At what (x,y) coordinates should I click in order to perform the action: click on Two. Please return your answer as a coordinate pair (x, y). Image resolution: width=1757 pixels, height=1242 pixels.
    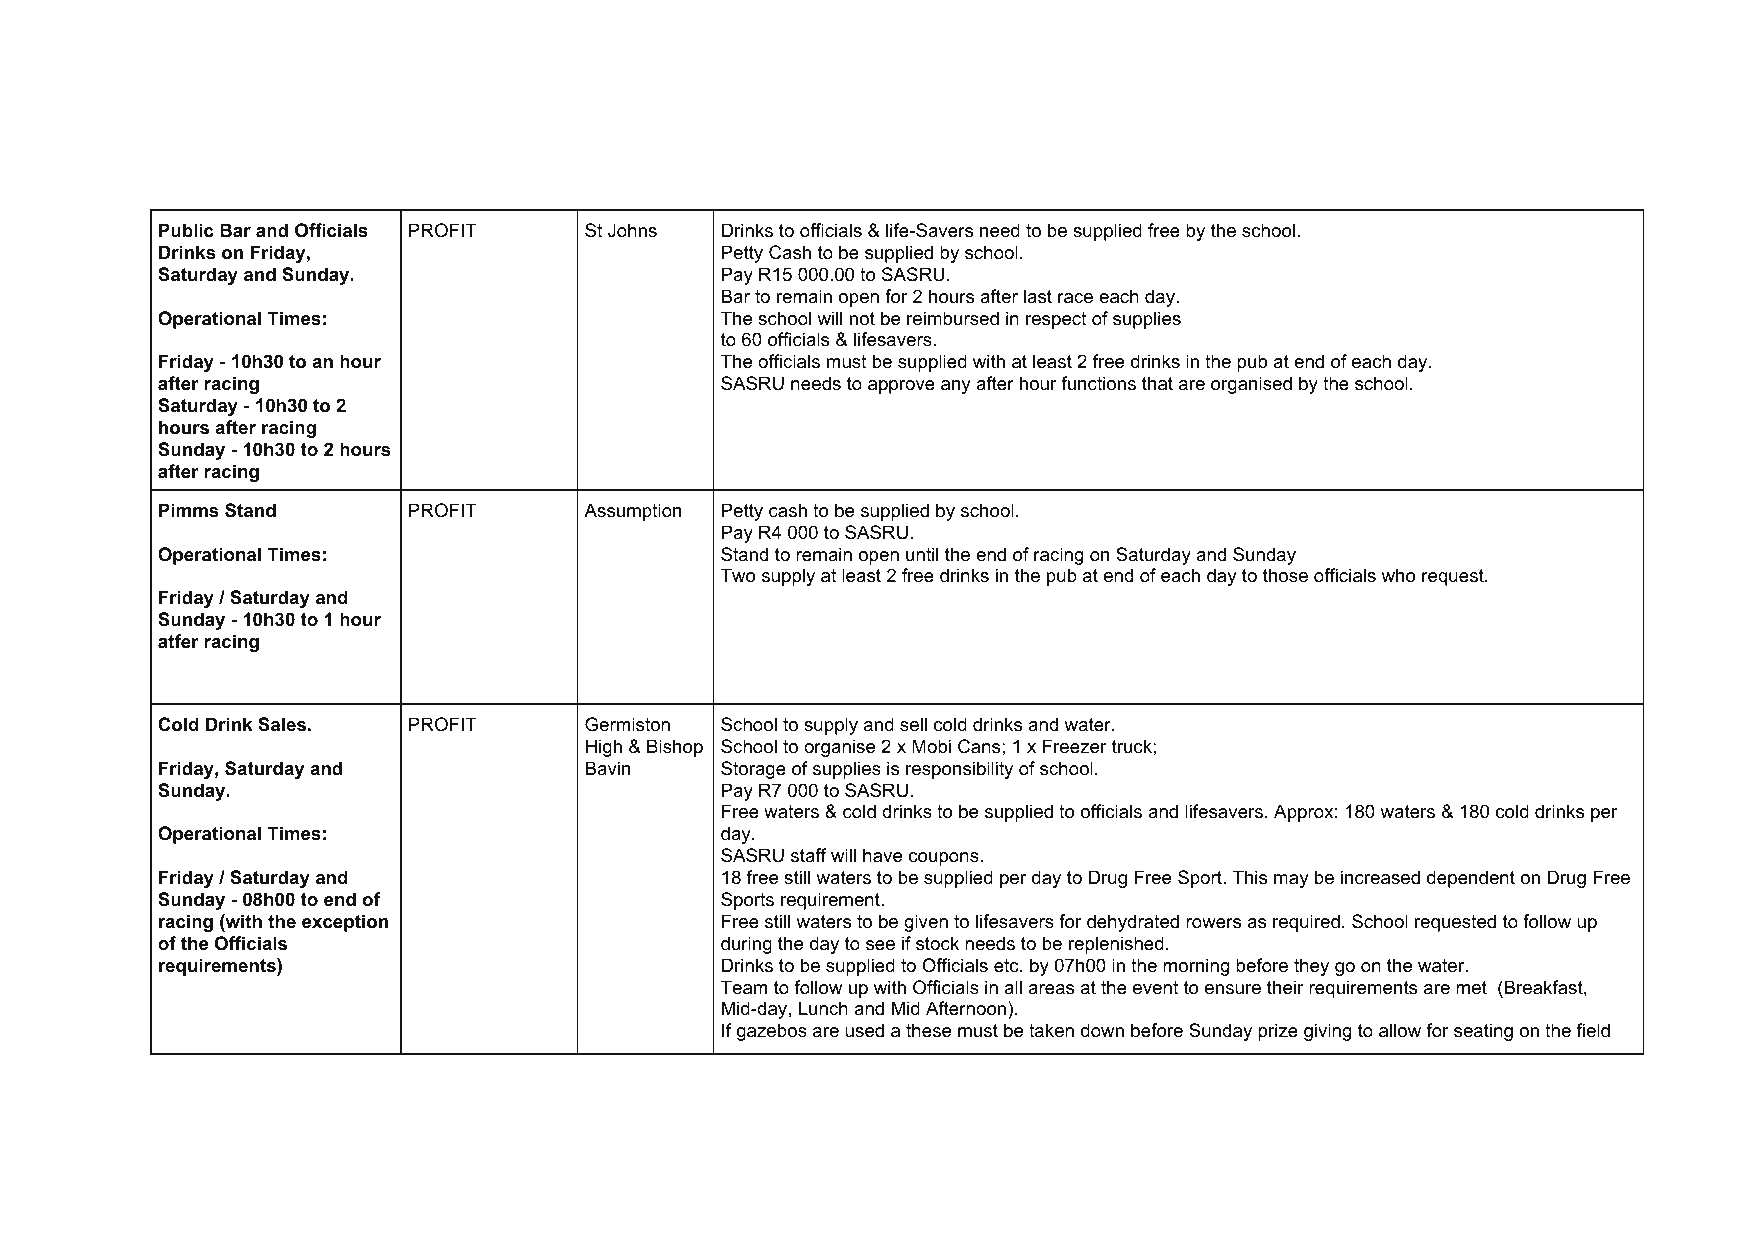
    Looking at the image, I should click on (738, 575).
